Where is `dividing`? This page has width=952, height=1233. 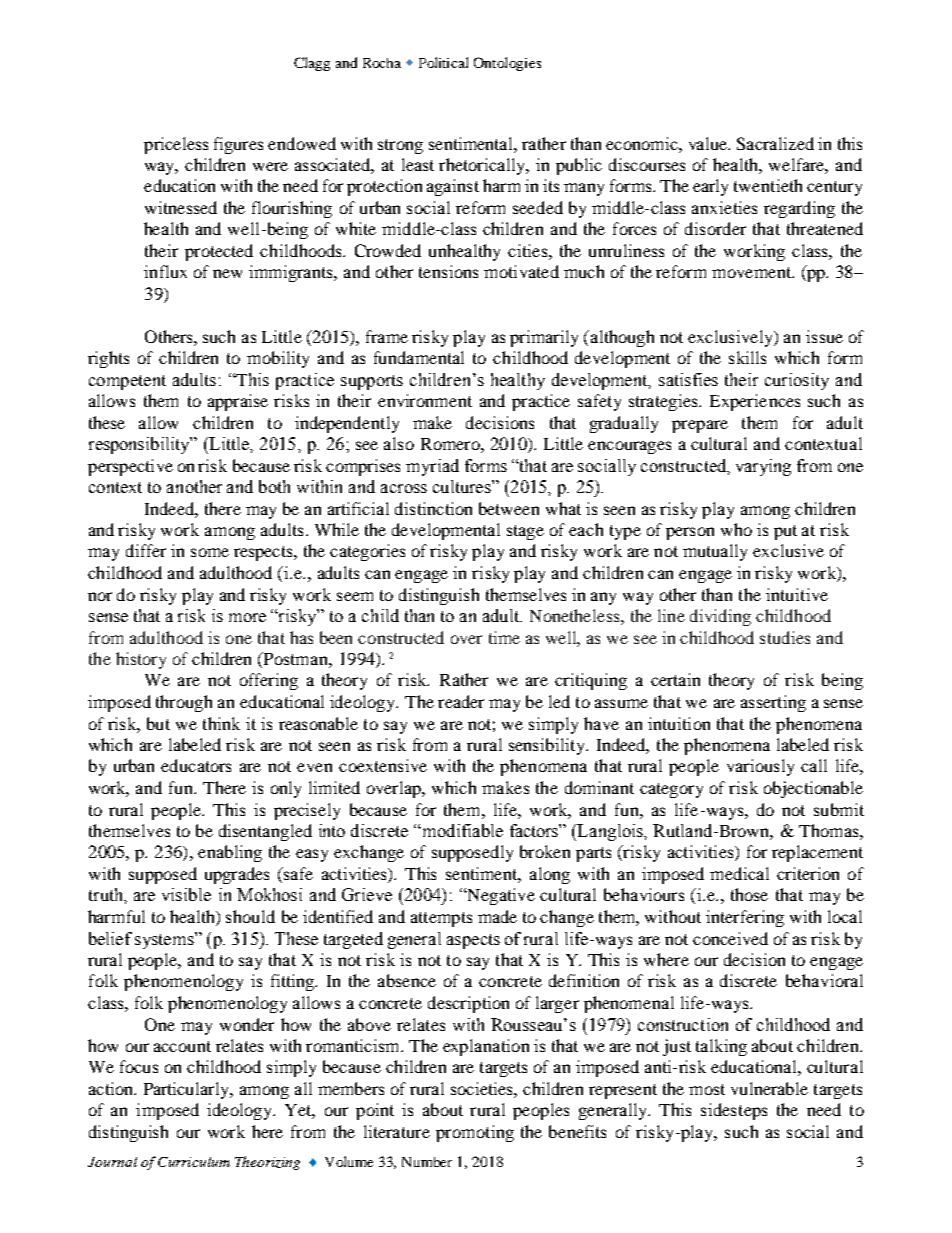
dividing is located at coordinates (720, 617).
